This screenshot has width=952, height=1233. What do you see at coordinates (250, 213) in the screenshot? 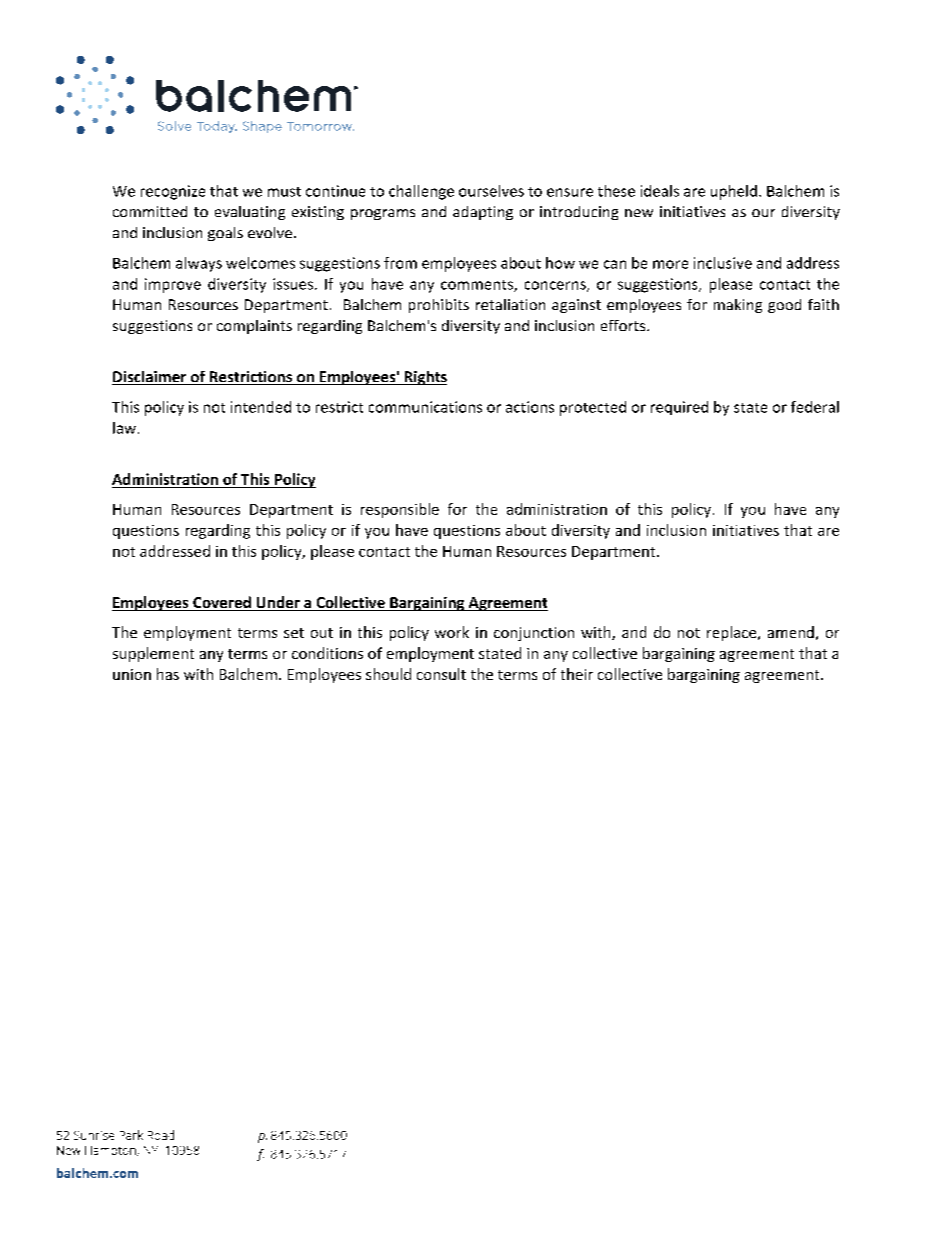
I see `evaluating` at bounding box center [250, 213].
